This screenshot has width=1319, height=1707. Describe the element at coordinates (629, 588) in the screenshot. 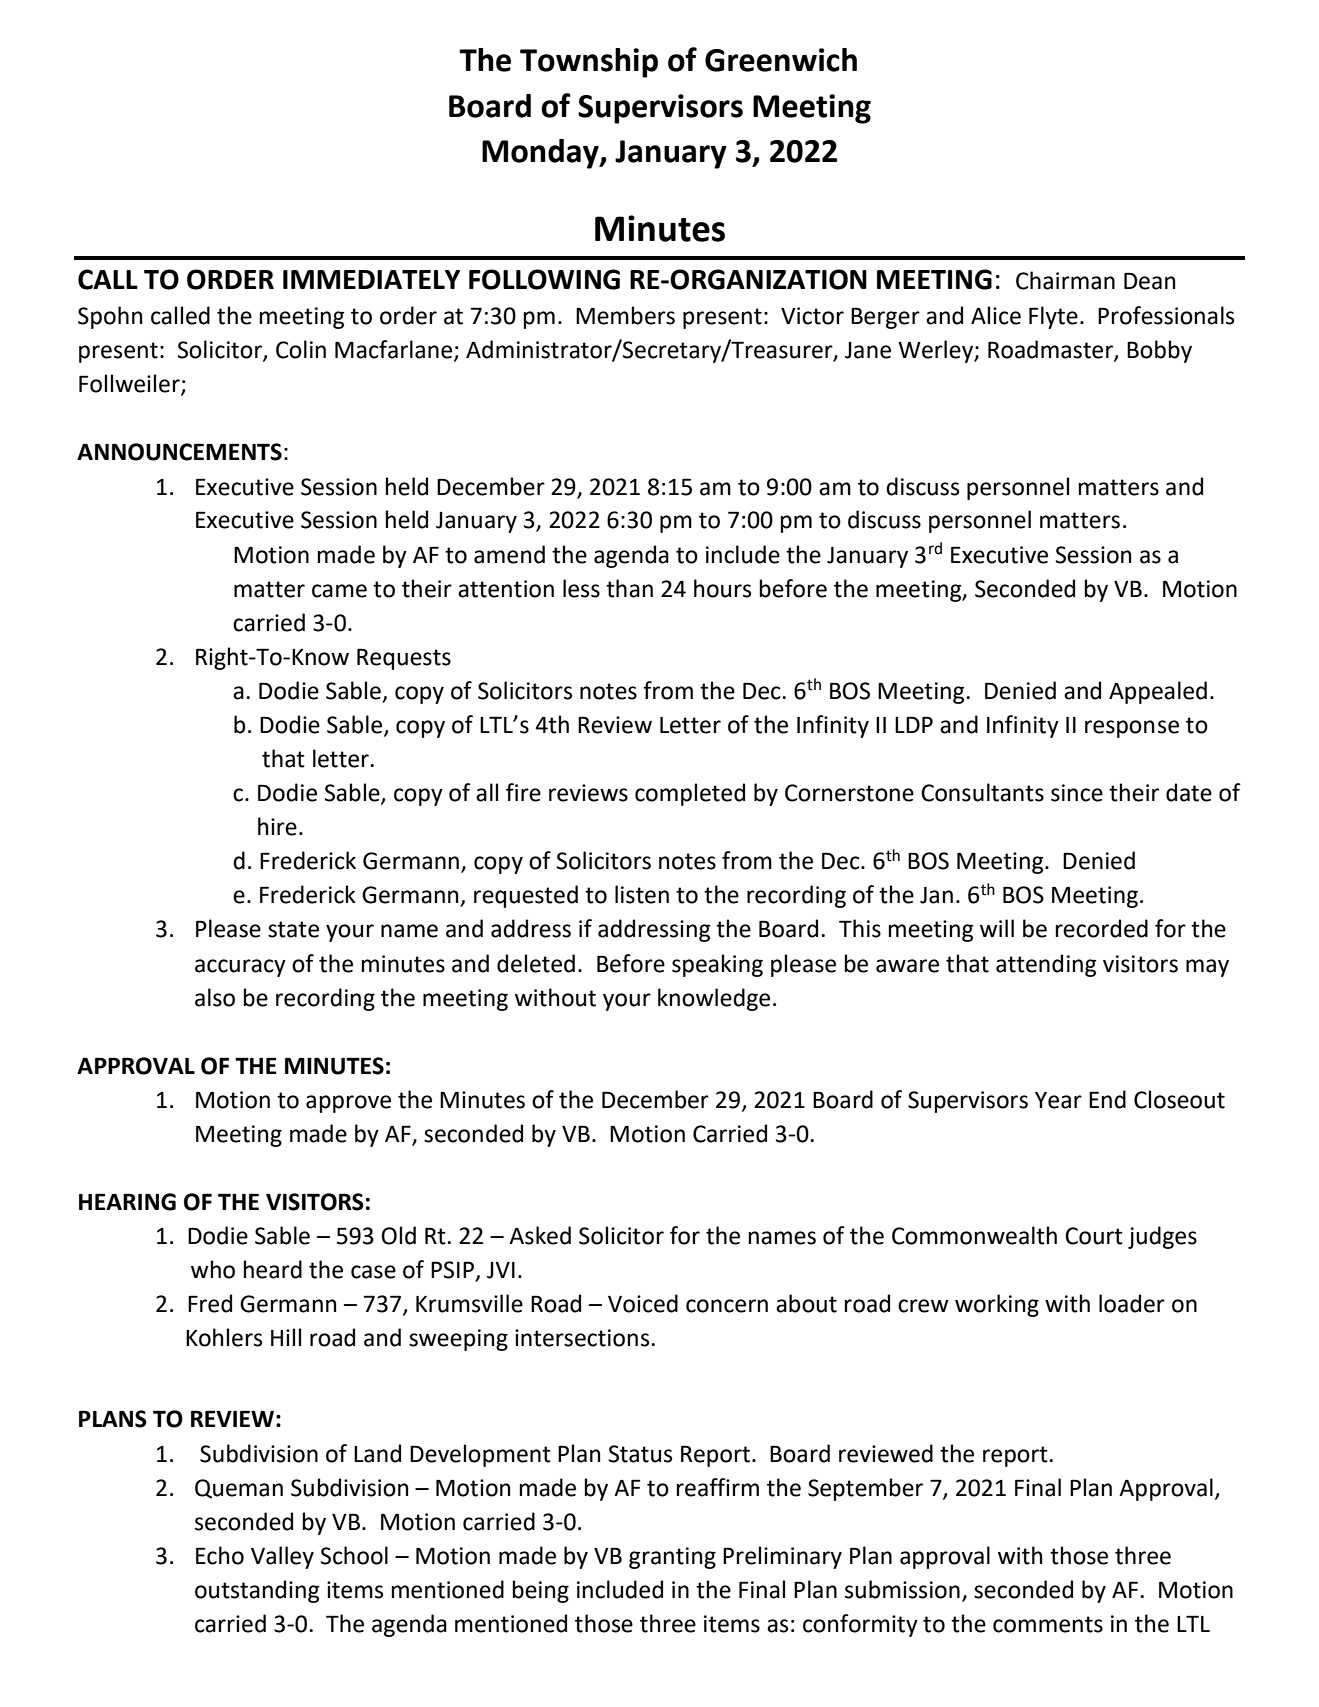

I see `than` at that location.
